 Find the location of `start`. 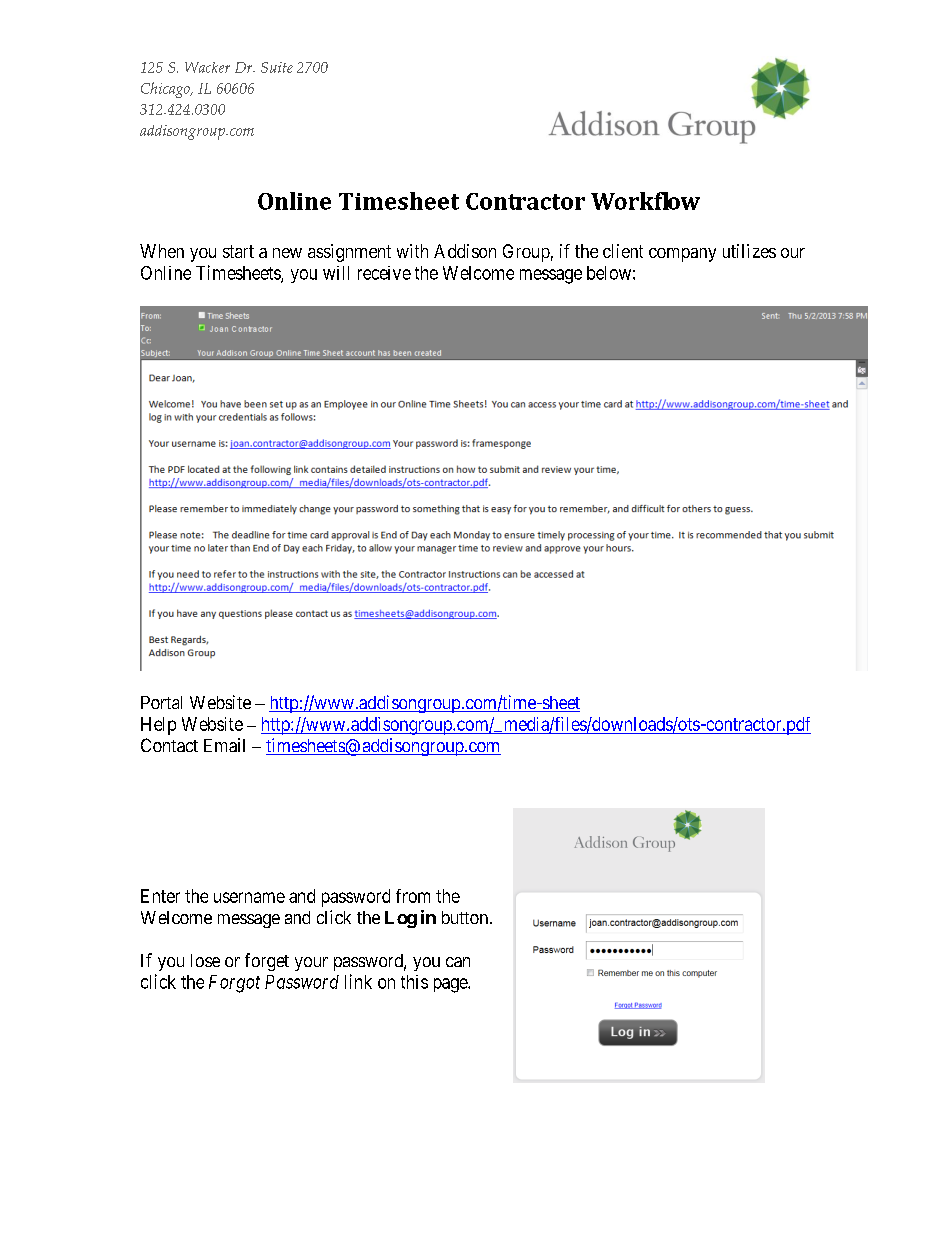

start is located at coordinates (238, 251).
